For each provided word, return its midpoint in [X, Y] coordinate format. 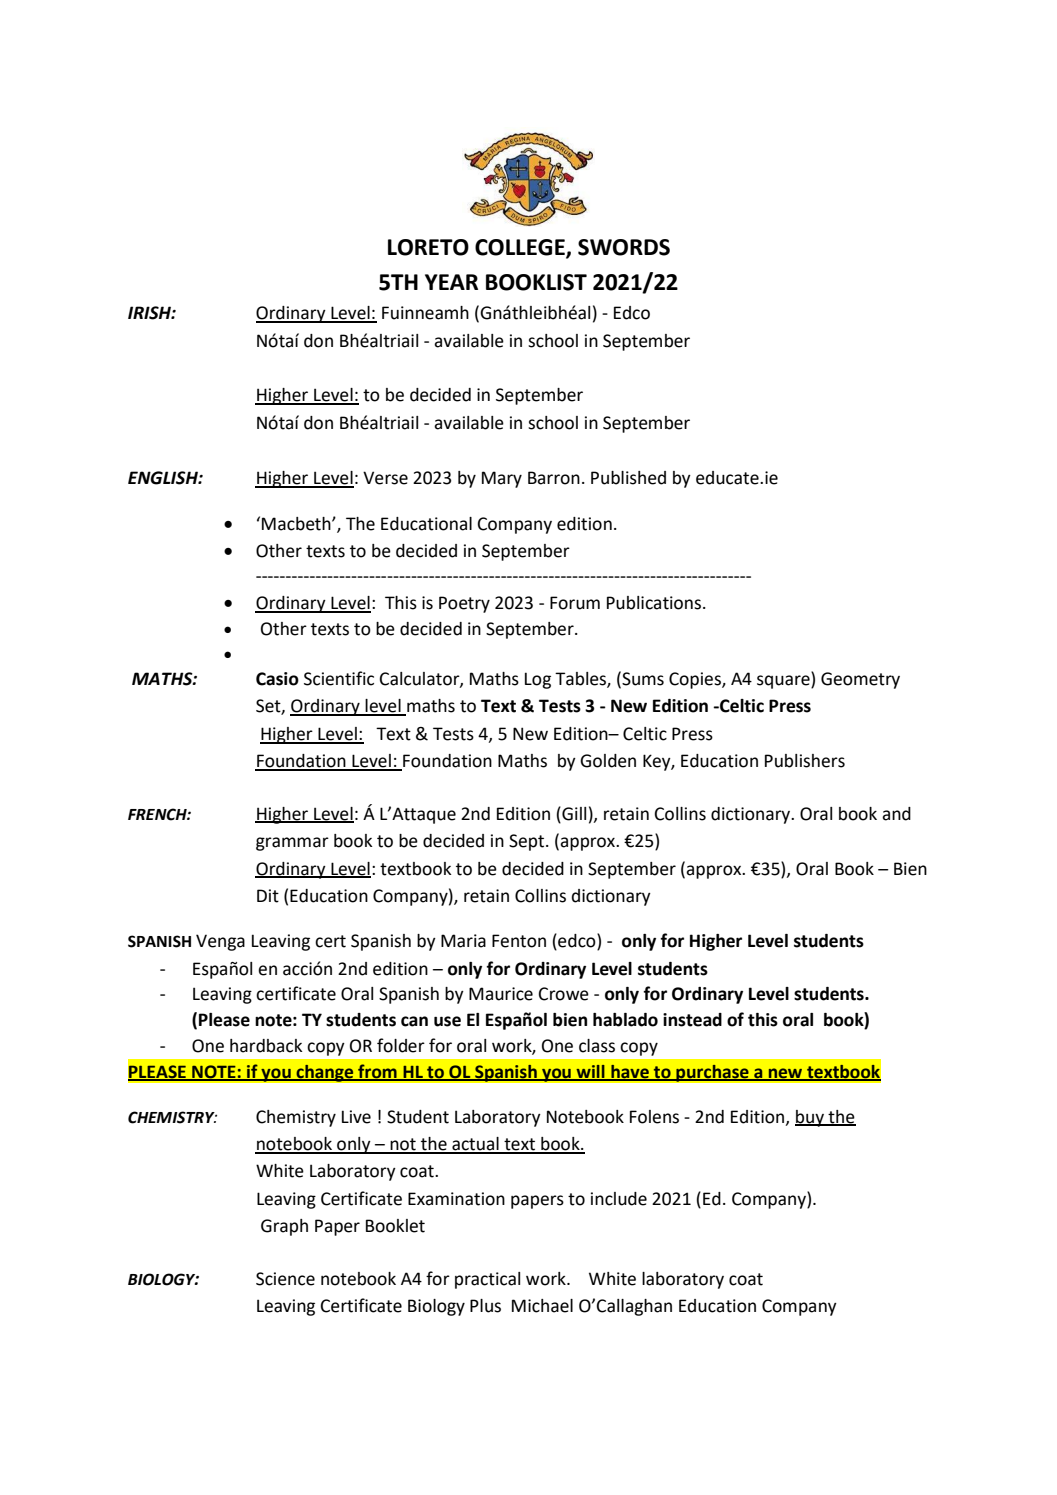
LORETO [428, 247]
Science [285, 1279]
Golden [608, 761]
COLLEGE [521, 248]
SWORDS [624, 247]
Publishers [805, 761]
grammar [292, 844]
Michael [542, 1306]
